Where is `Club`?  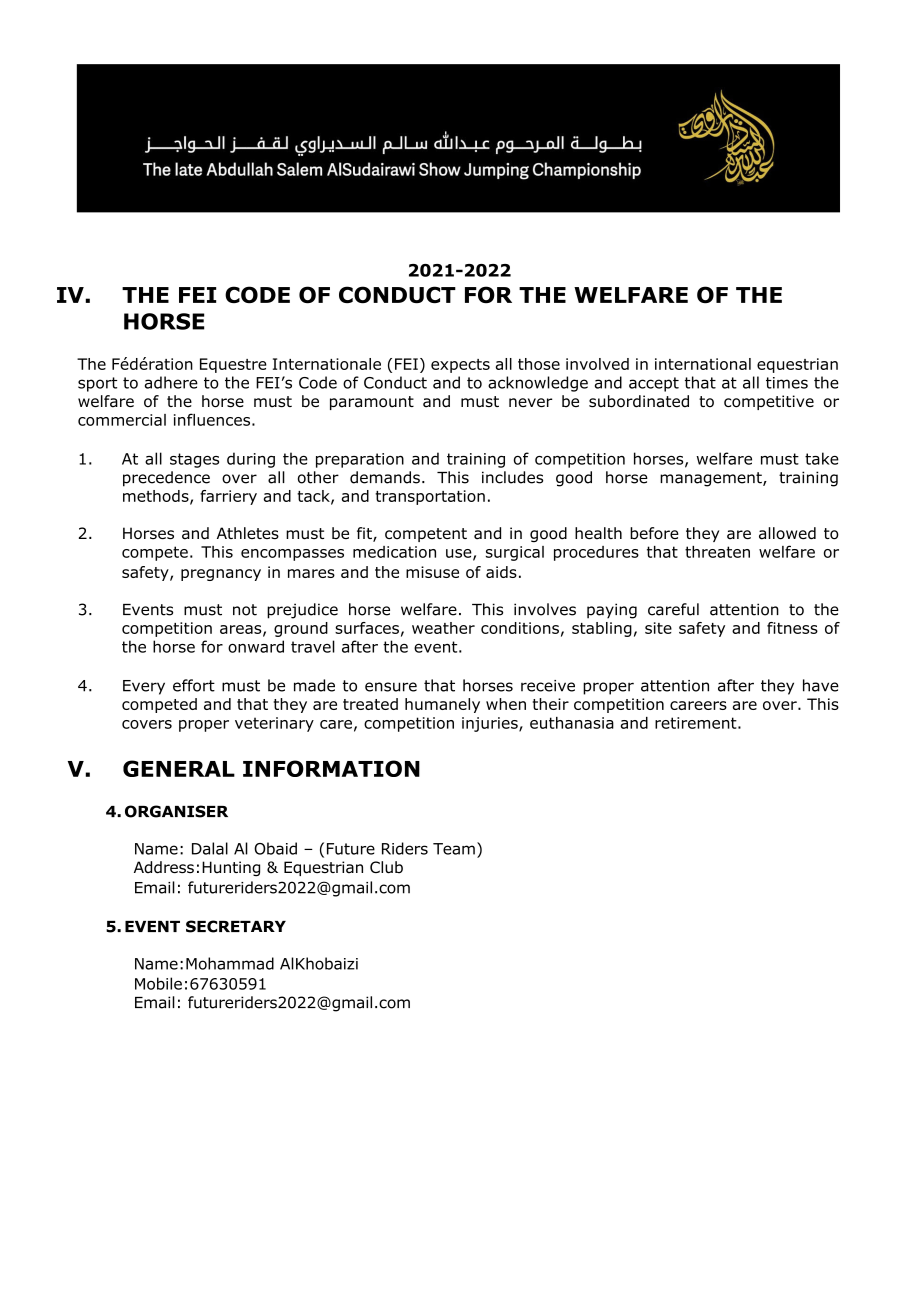
Club is located at coordinates (386, 867).
